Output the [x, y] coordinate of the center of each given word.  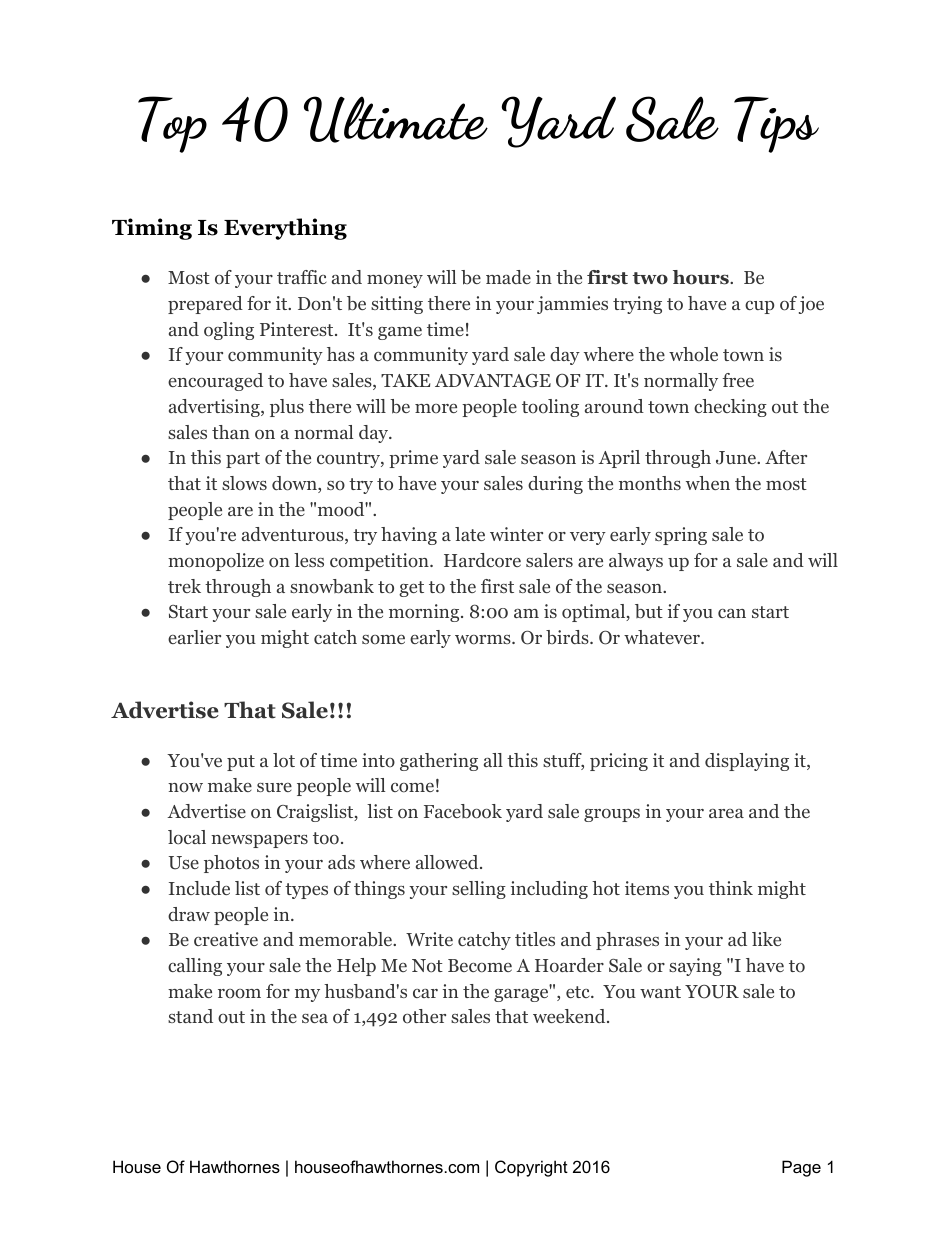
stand [190, 1016]
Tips [776, 124]
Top [172, 124]
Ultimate [396, 119]
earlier [194, 637]
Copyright [531, 1168]
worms [484, 640]
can [732, 613]
